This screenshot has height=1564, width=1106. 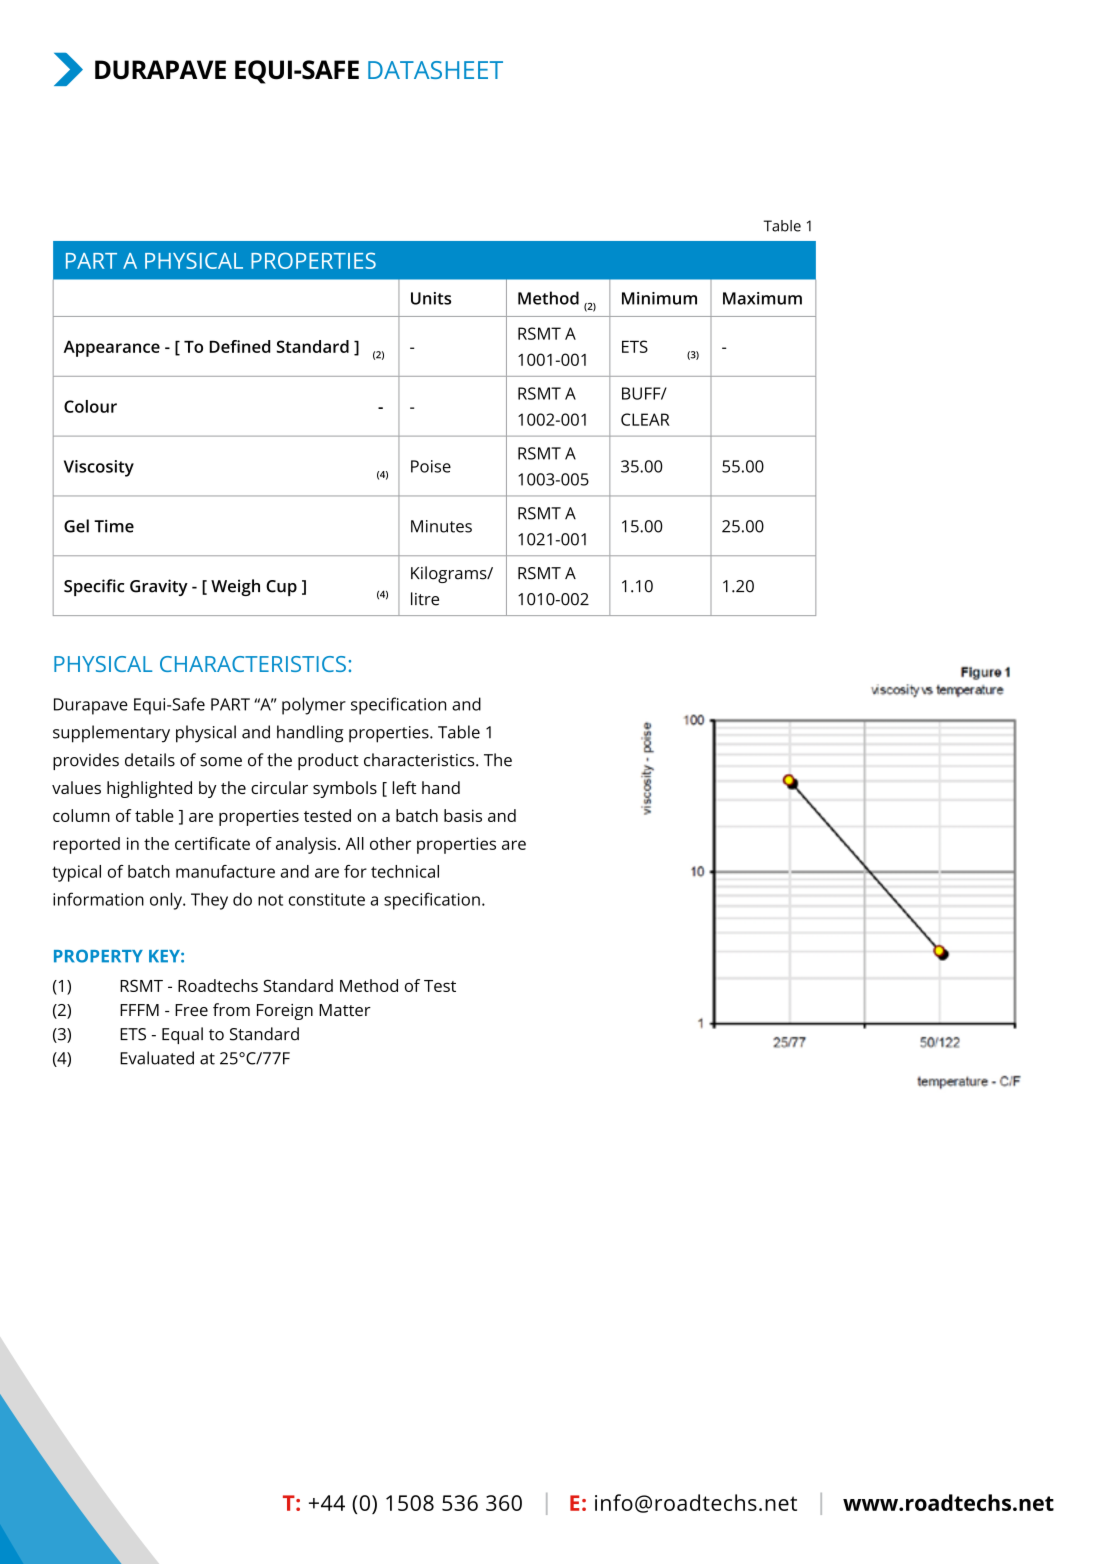 I want to click on left, so click(x=404, y=787).
